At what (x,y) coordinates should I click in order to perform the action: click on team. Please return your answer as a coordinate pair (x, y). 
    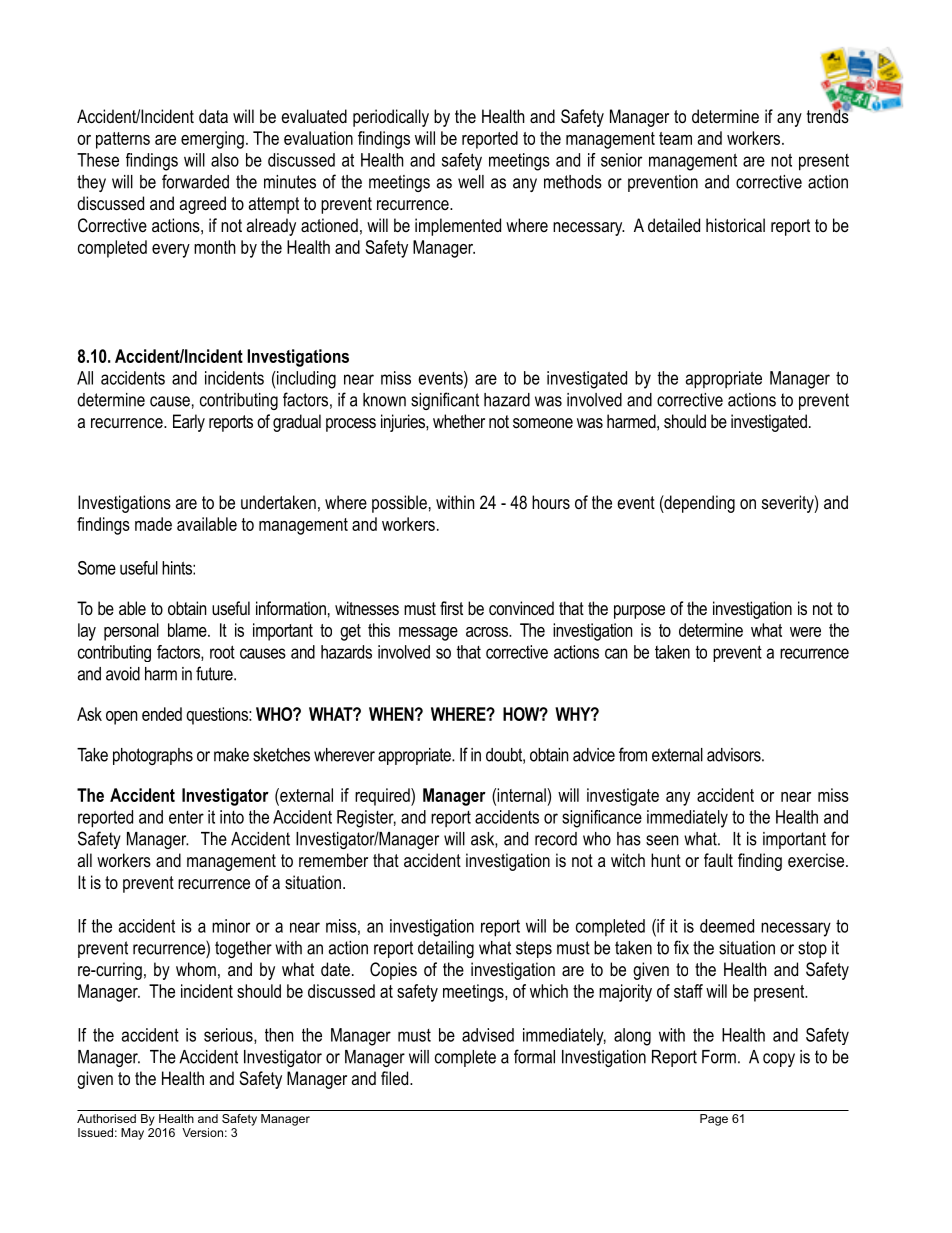
    Looking at the image, I should click on (675, 138).
